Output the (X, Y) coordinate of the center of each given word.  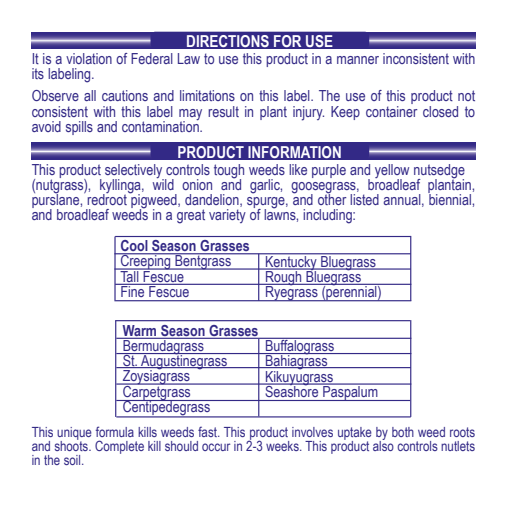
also (383, 445)
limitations (207, 95)
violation (89, 58)
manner (358, 60)
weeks (283, 446)
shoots (72, 445)
